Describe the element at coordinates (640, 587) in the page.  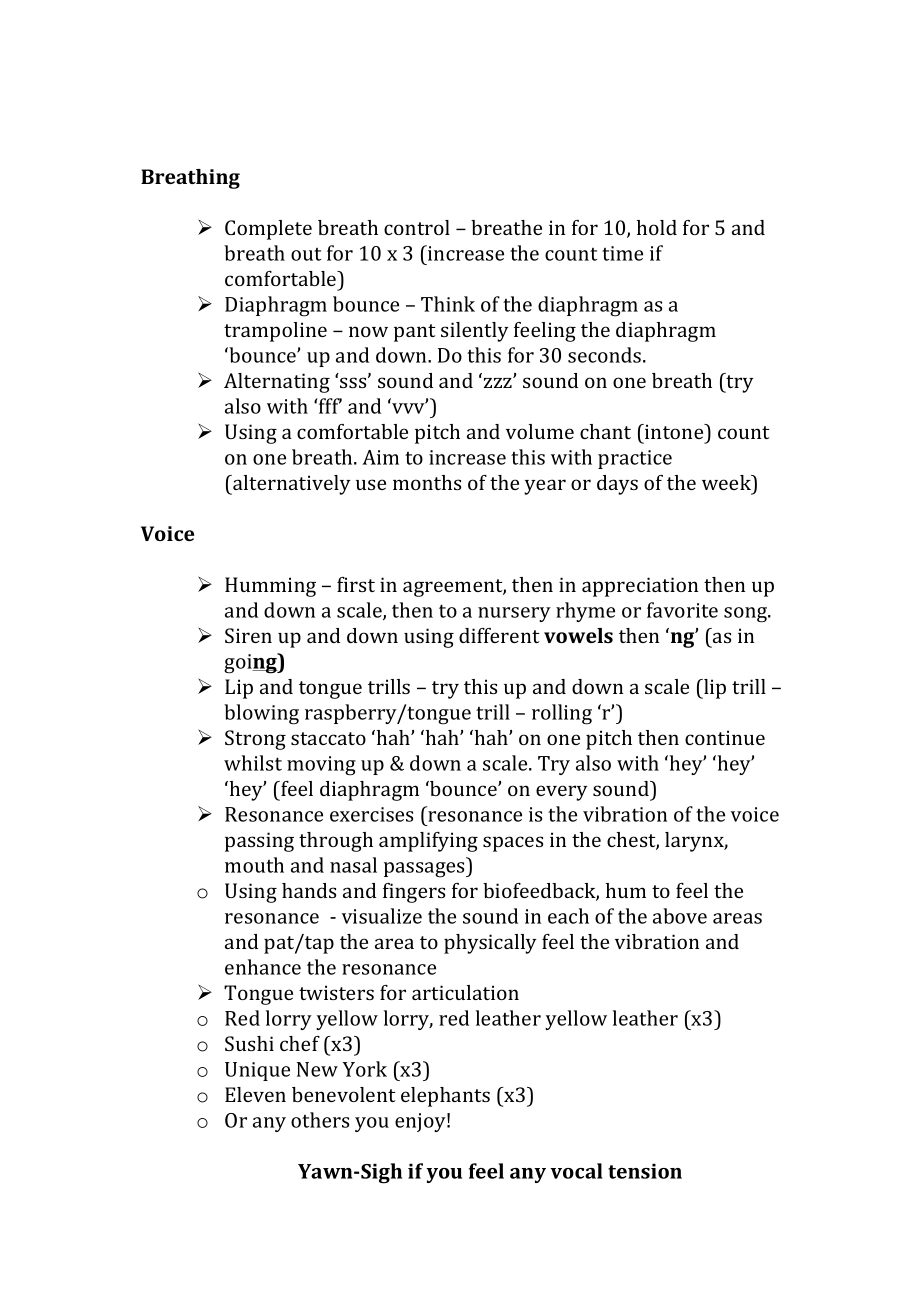
I see `appreciation` at that location.
